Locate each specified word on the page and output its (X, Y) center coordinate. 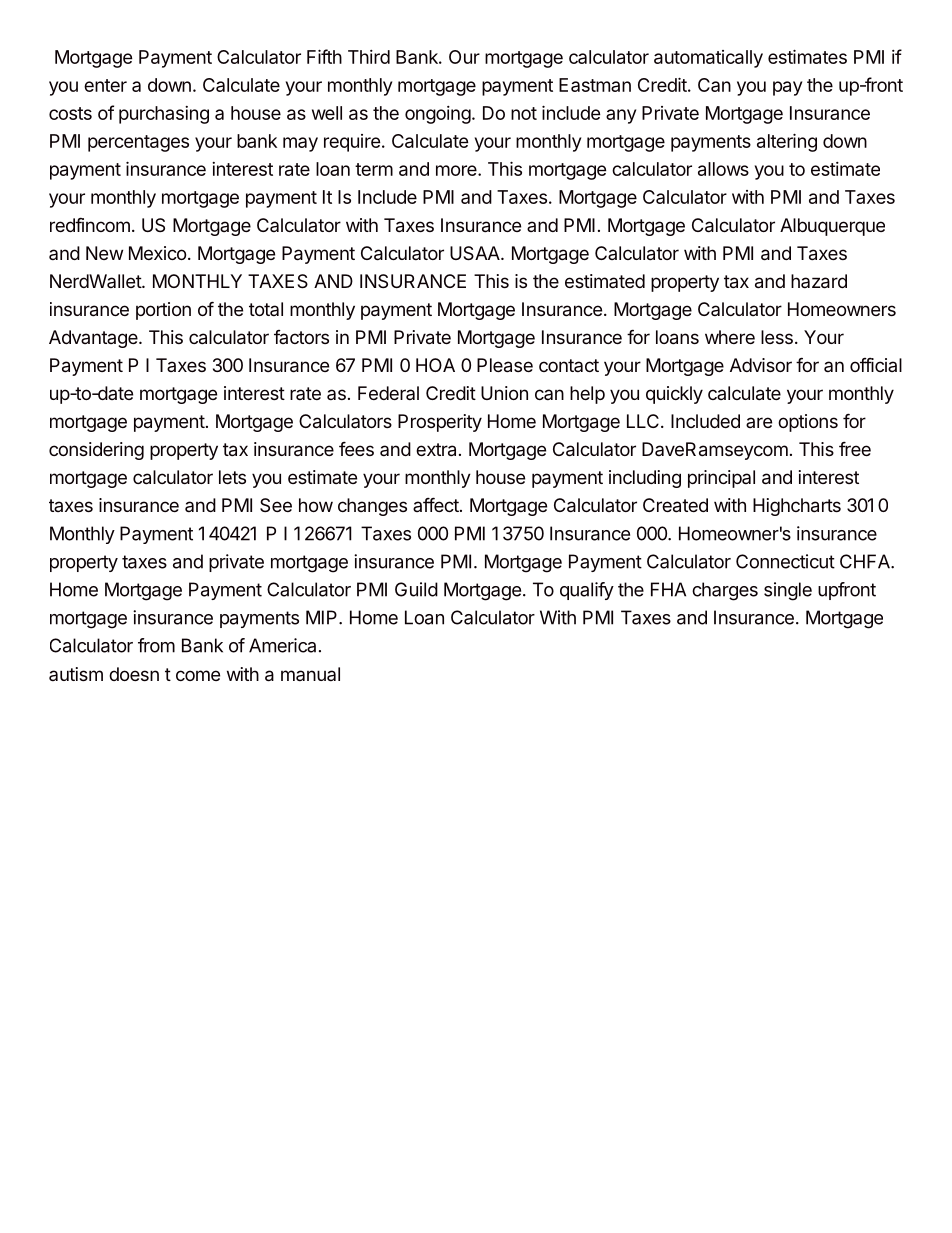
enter (105, 85)
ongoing (438, 115)
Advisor (761, 365)
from (156, 645)
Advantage (93, 339)
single (788, 591)
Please (505, 365)
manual (310, 674)
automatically (708, 59)
